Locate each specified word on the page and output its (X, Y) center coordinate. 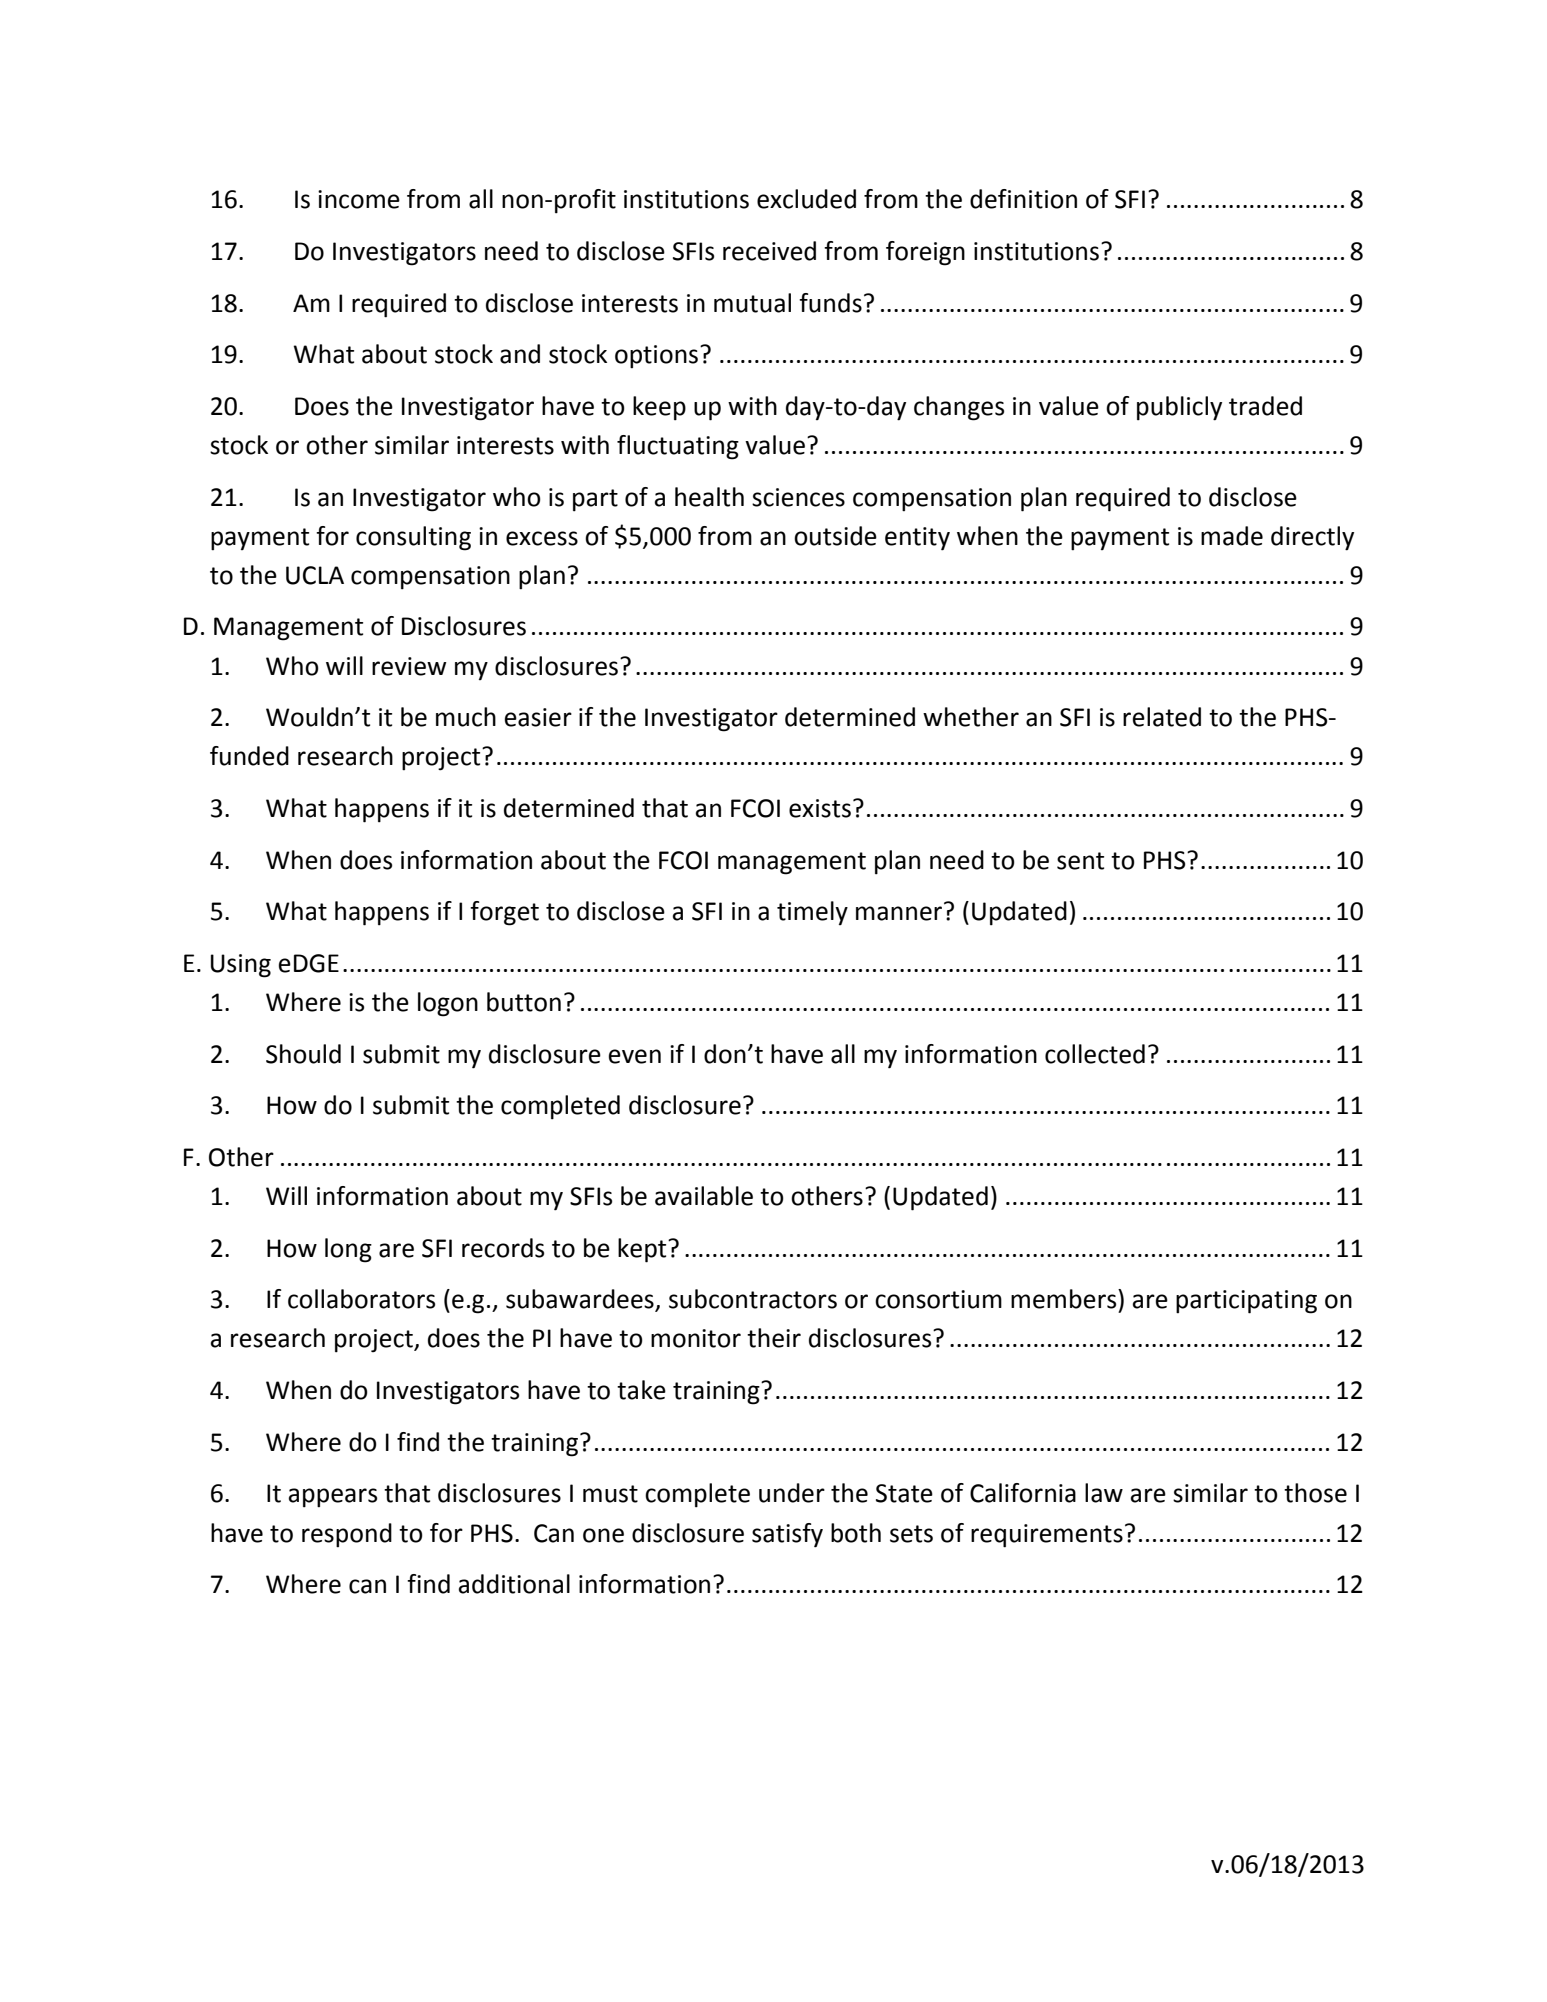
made (1232, 536)
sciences (798, 497)
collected (1095, 1054)
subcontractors (753, 1299)
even (635, 1056)
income (359, 199)
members (1065, 1299)
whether (971, 717)
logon (448, 1004)
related (1162, 717)
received (769, 251)
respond (347, 1535)
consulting (413, 538)
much (466, 717)
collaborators (361, 1299)
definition (1023, 199)
